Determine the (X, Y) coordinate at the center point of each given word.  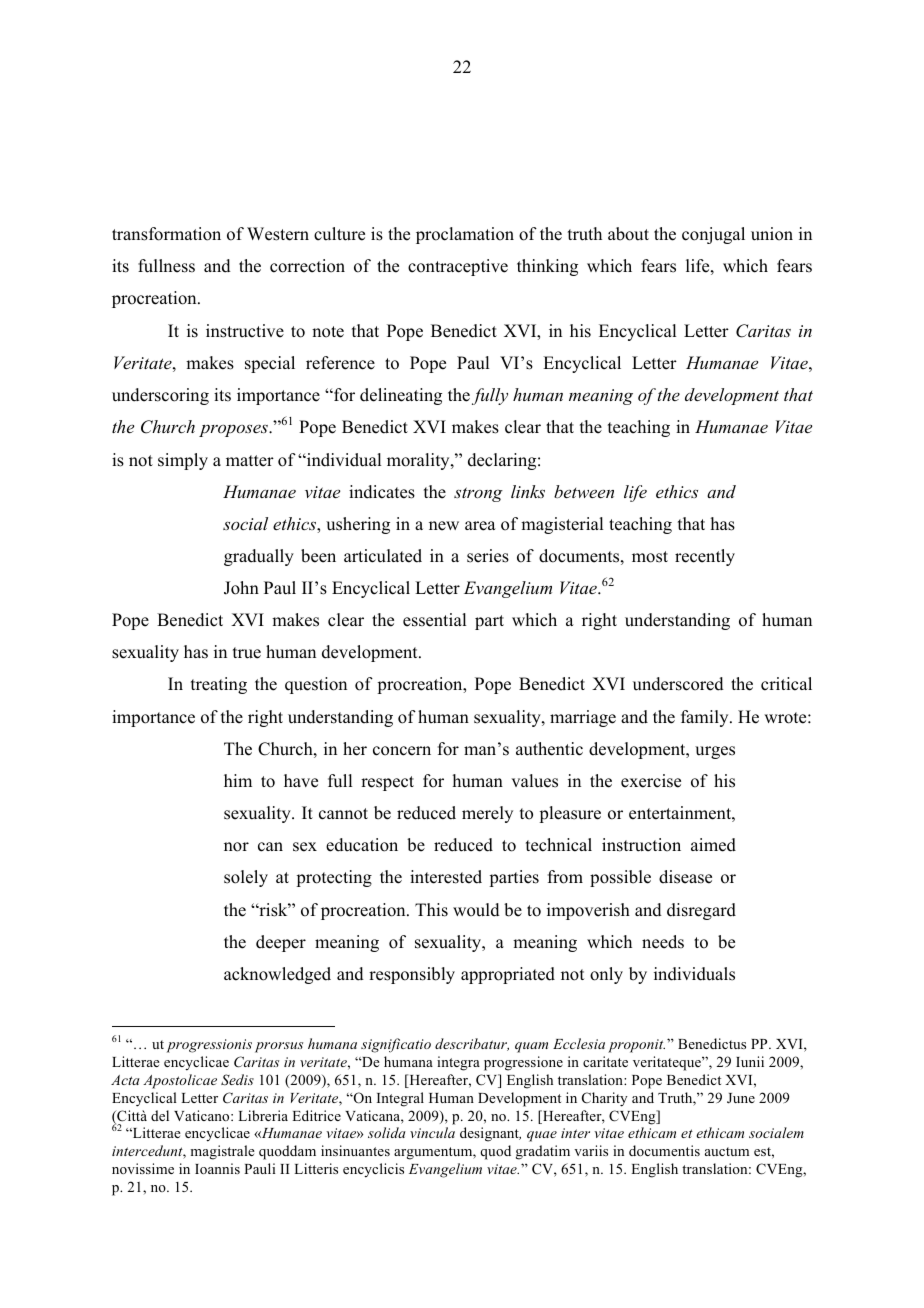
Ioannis (217, 1168)
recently (705, 557)
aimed (713, 845)
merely (487, 814)
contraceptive (458, 267)
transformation (166, 234)
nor (236, 847)
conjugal (713, 235)
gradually (259, 557)
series (488, 556)
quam (531, 1047)
